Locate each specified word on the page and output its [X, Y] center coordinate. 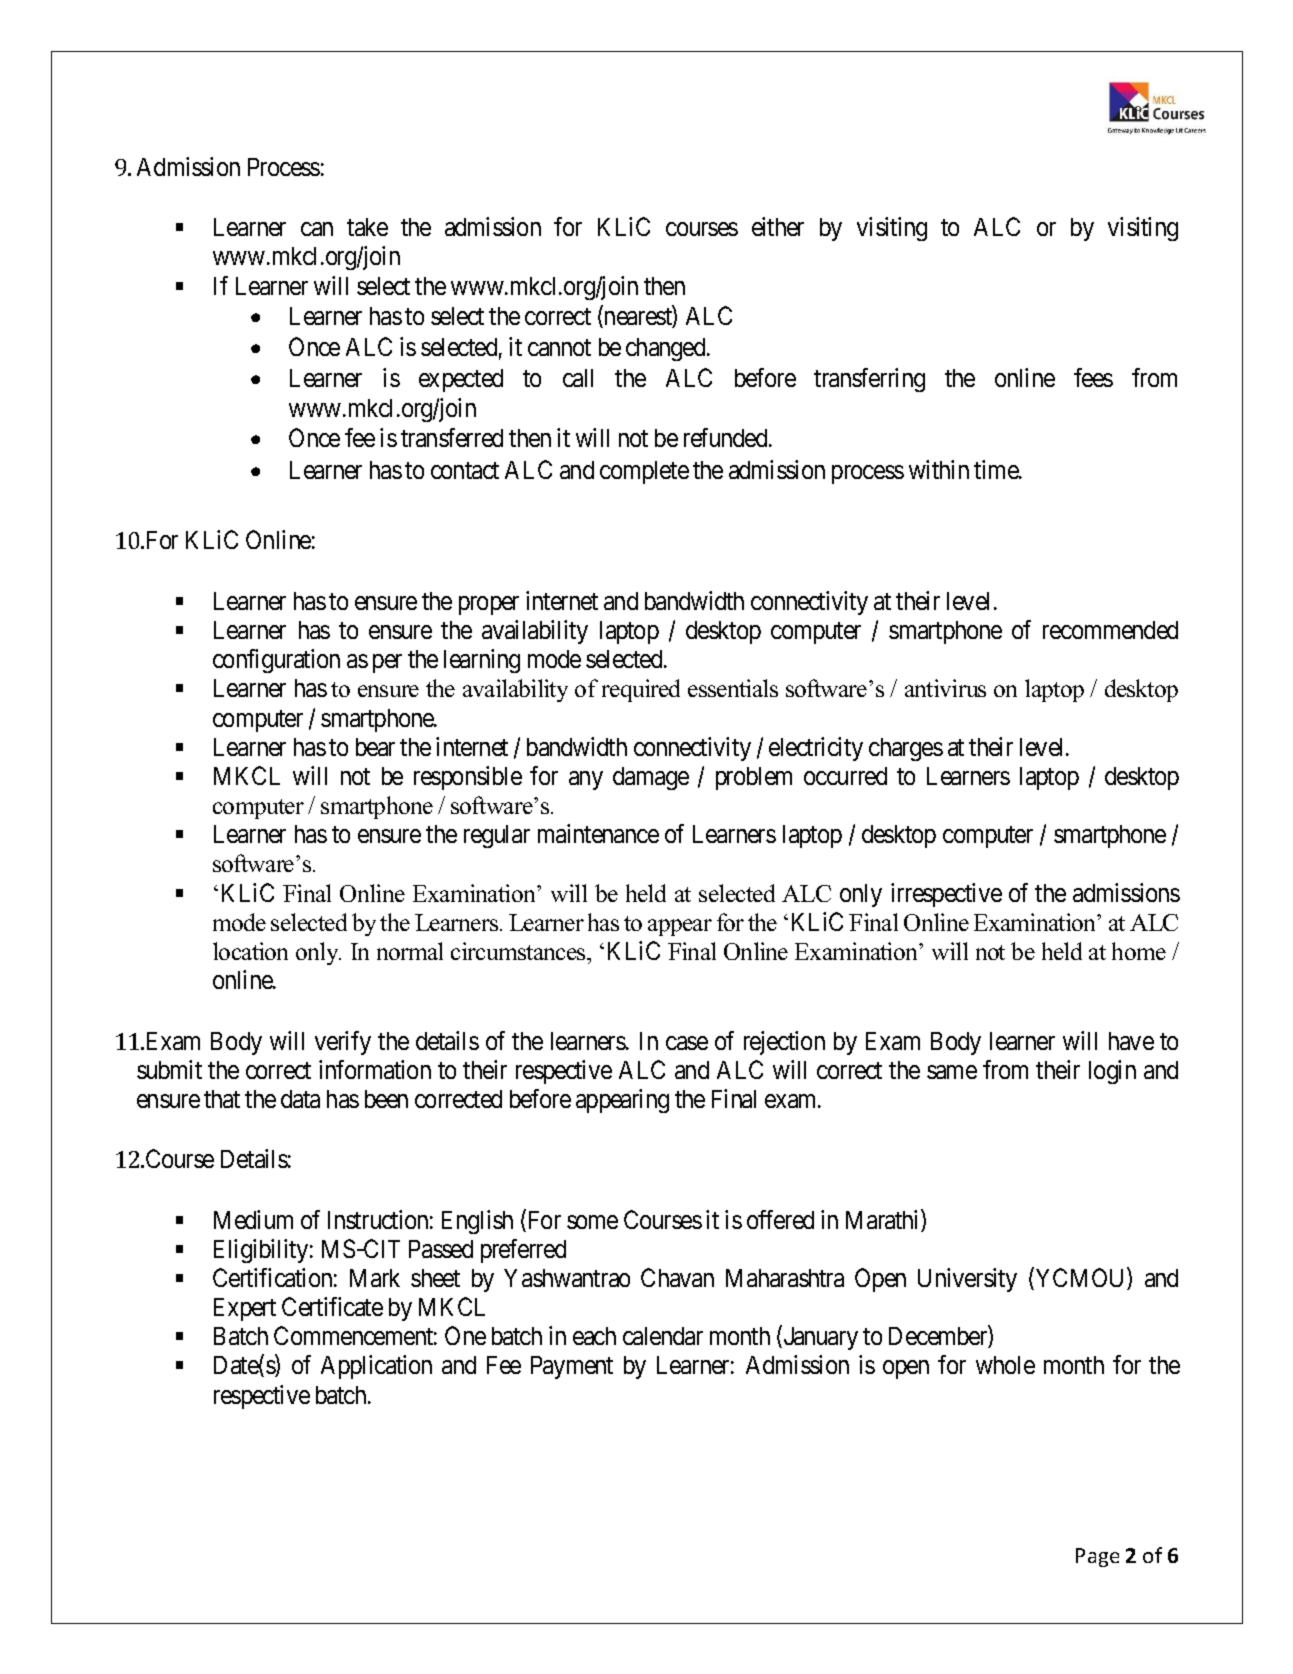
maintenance [598, 833]
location [250, 951]
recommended [1110, 630]
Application [376, 1367]
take [367, 227]
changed [667, 349]
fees [1093, 377]
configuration [276, 661]
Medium [253, 1219]
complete [644, 472]
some [592, 1222]
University [967, 1280]
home [1139, 951]
